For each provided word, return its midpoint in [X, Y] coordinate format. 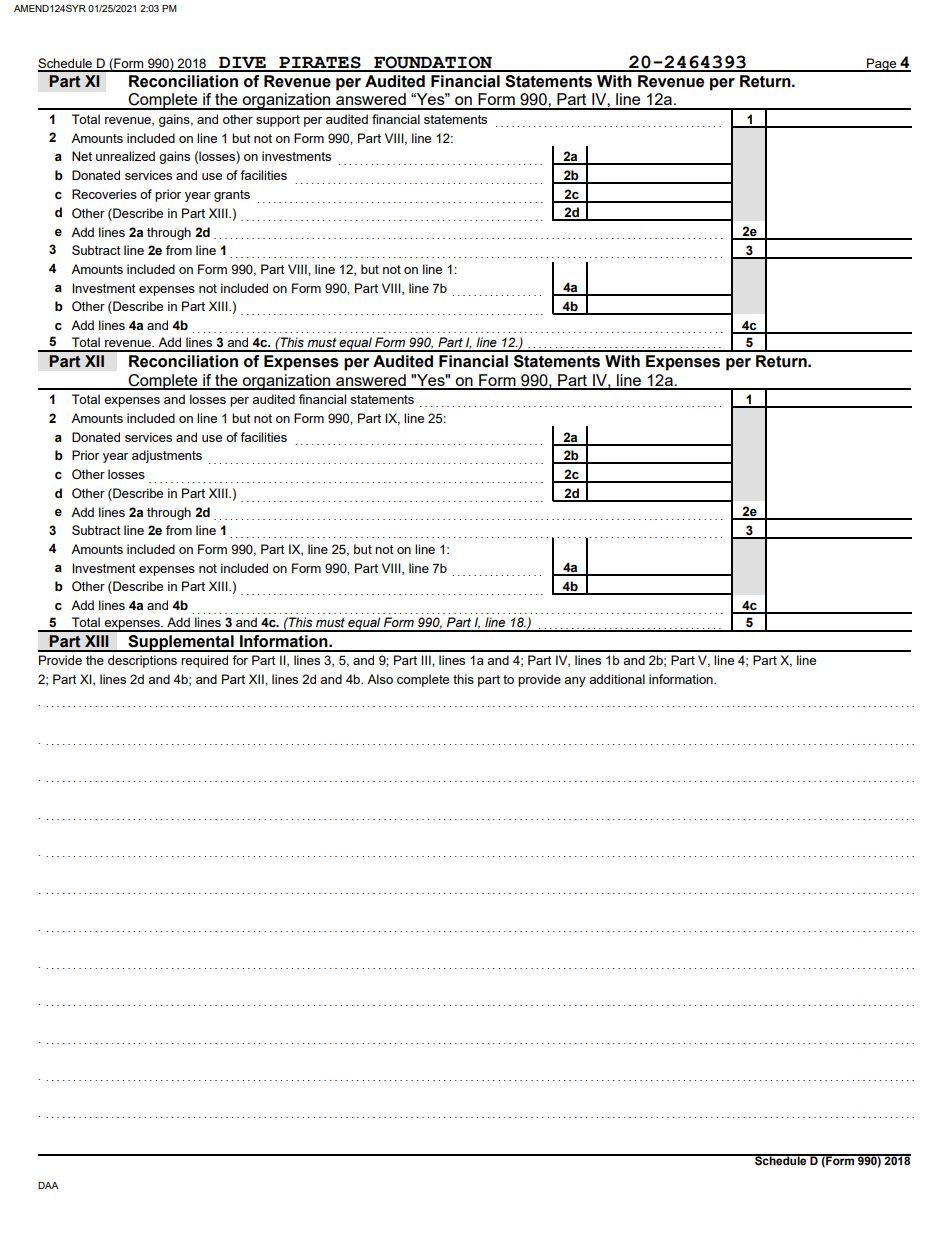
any [575, 682]
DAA [48, 1185]
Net [82, 156]
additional [617, 679]
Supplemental [181, 643]
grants [232, 196]
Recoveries [104, 194]
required [204, 661]
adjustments [167, 456]
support [278, 121]
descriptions [142, 661]
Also [380, 679]
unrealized [125, 156]
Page [882, 65]
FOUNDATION [433, 63]
